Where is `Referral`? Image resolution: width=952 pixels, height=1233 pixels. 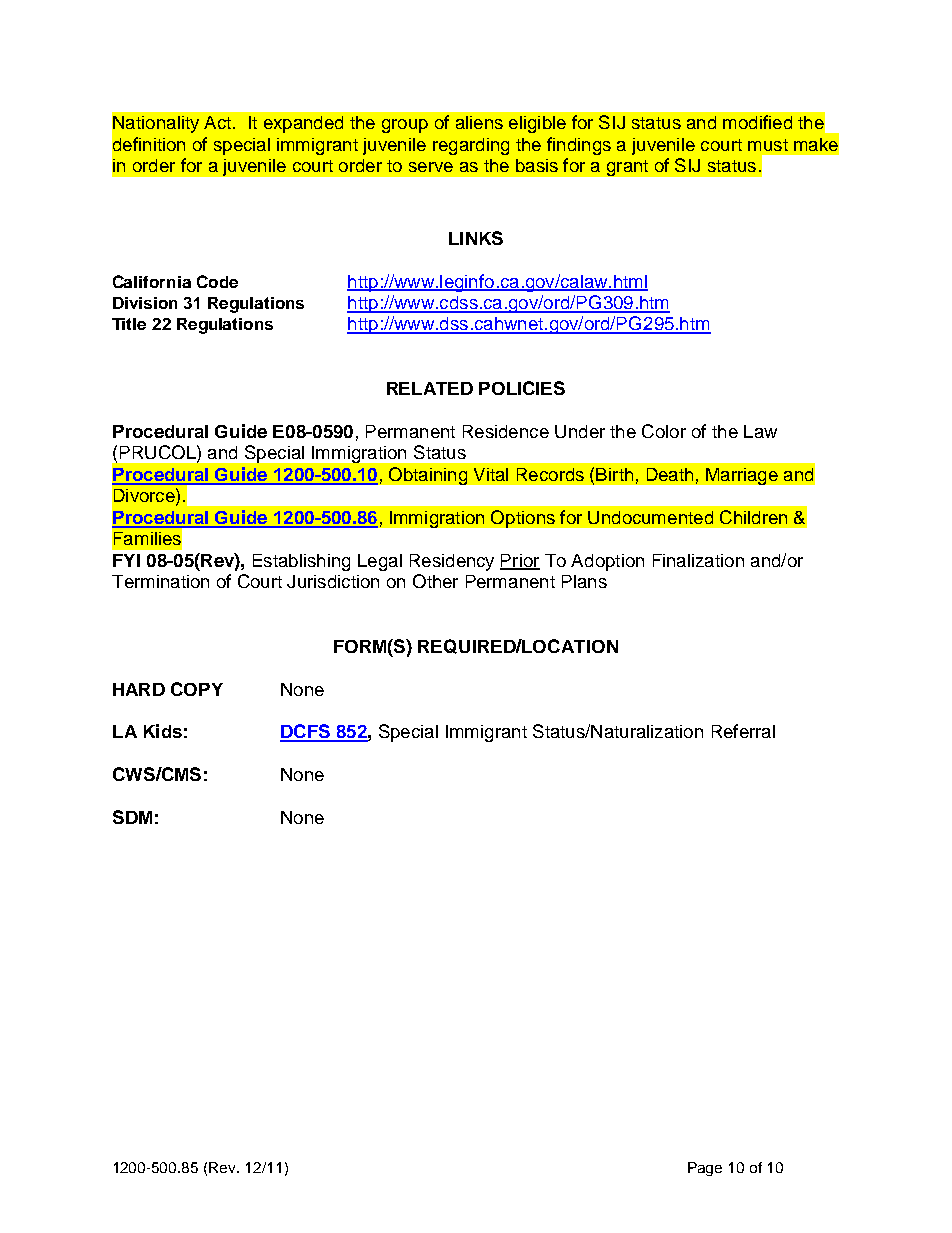 Referral is located at coordinates (743, 731).
